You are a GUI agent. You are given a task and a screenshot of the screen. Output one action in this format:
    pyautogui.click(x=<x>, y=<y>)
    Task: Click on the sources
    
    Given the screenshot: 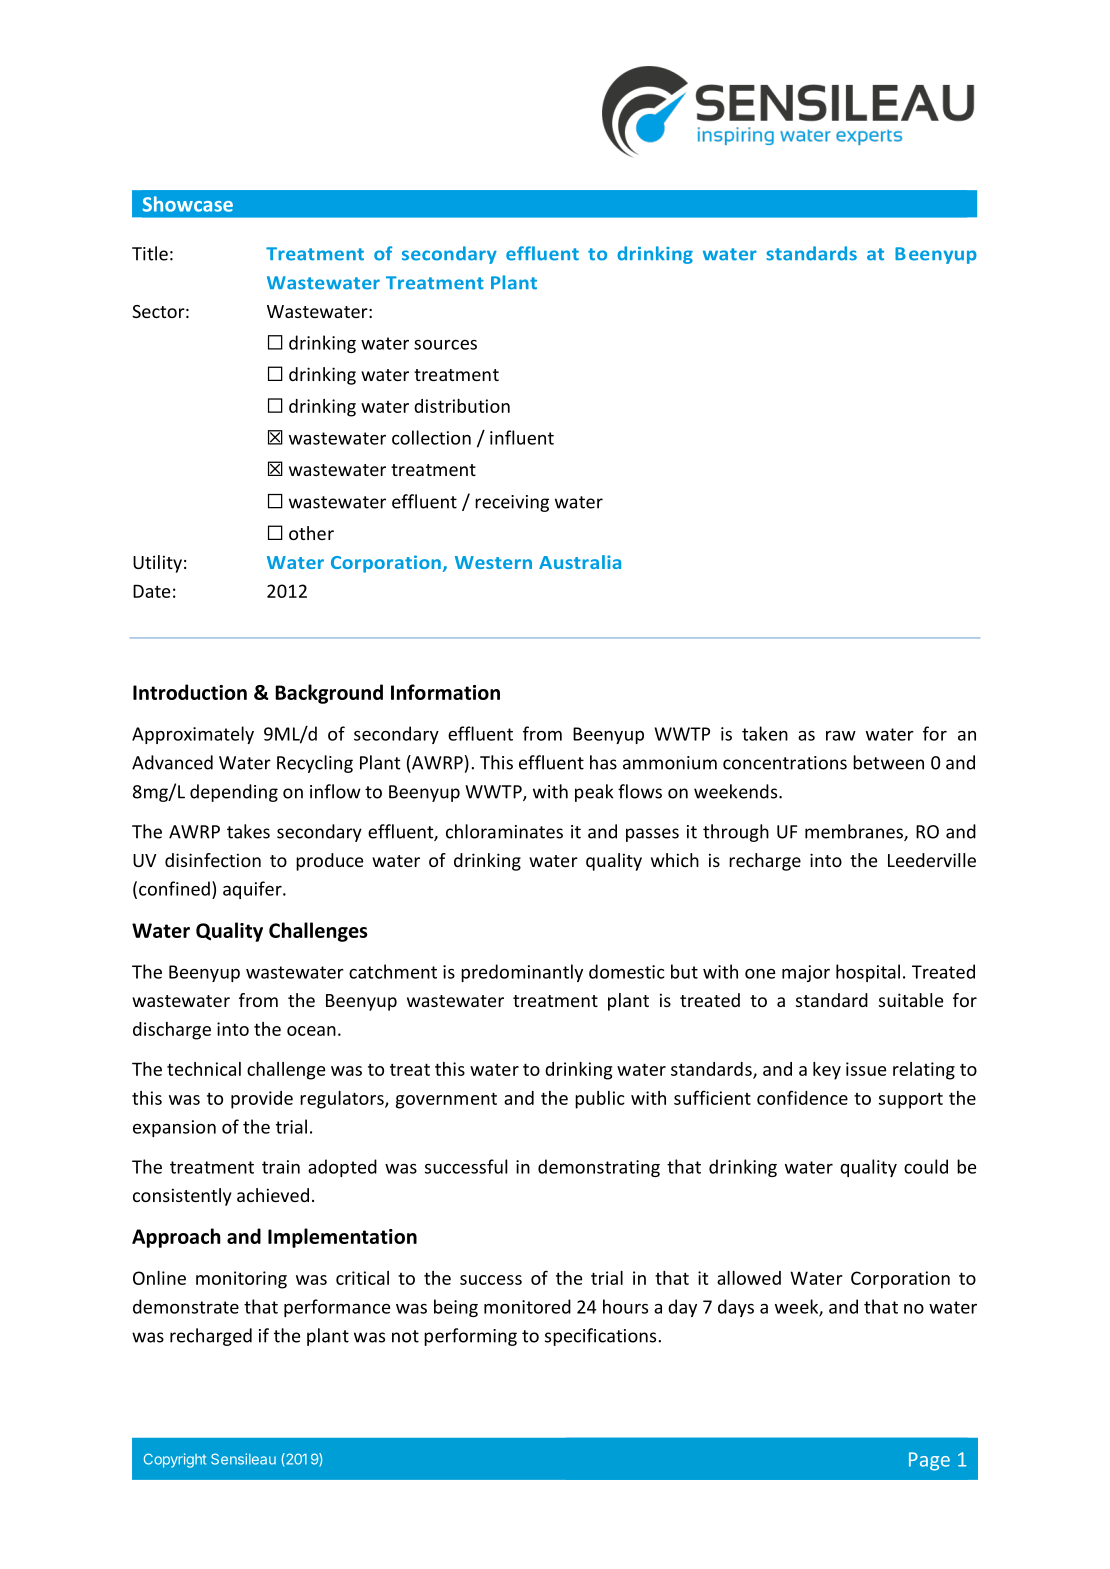 What is the action you would take?
    pyautogui.click(x=445, y=345)
